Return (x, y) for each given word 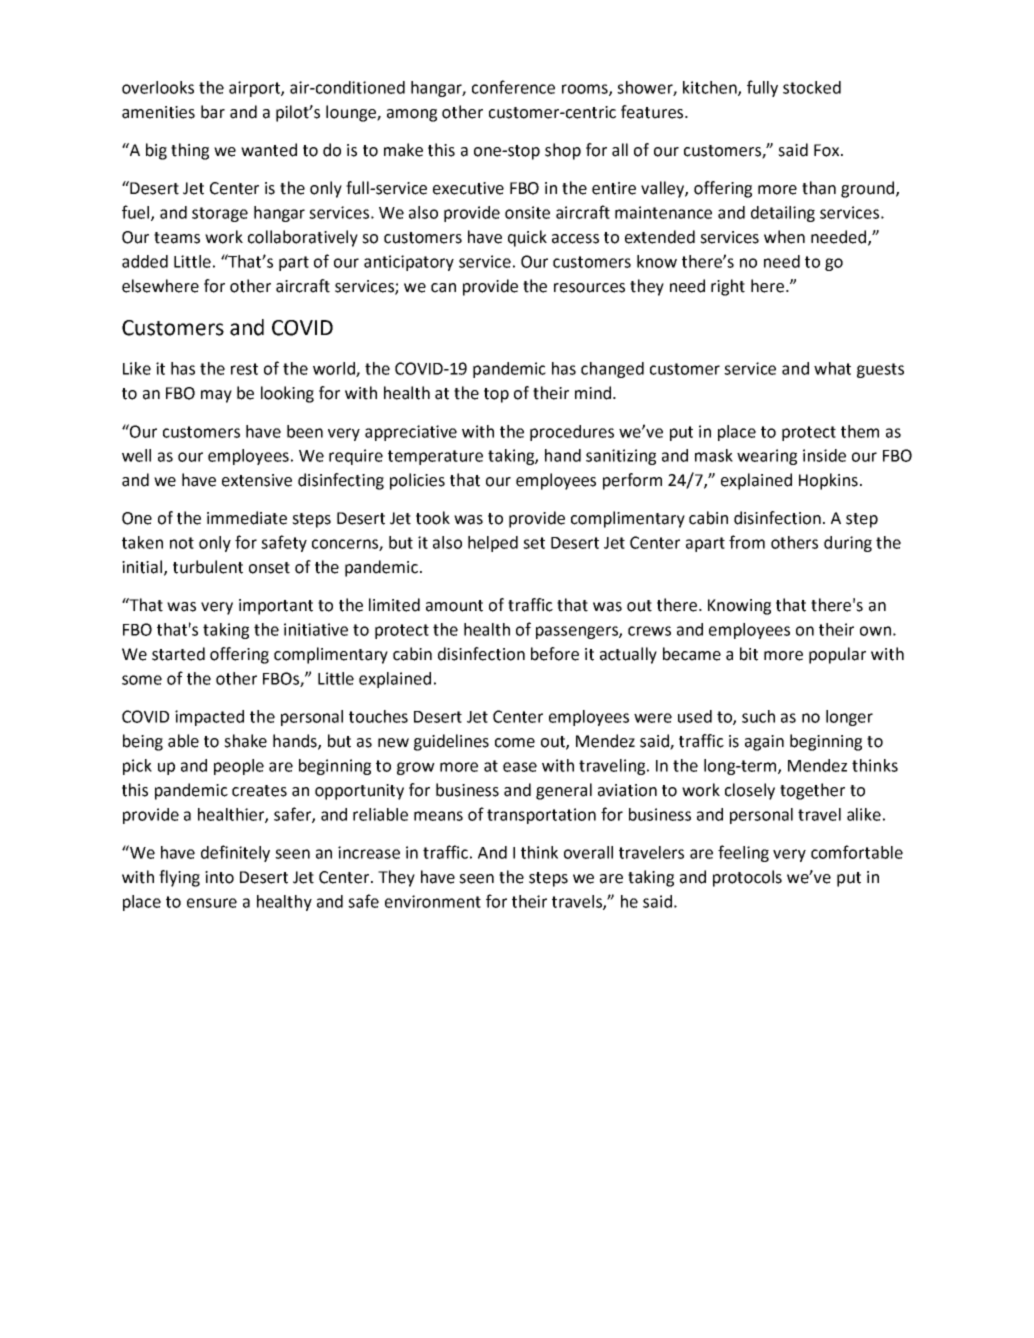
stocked (812, 87)
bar (213, 112)
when (784, 237)
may (216, 396)
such (758, 716)
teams (177, 238)
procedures (572, 433)
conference (513, 87)
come (515, 743)
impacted (209, 718)
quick (527, 238)
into (219, 877)
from (747, 542)
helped (493, 544)
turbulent (208, 567)
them (860, 431)
